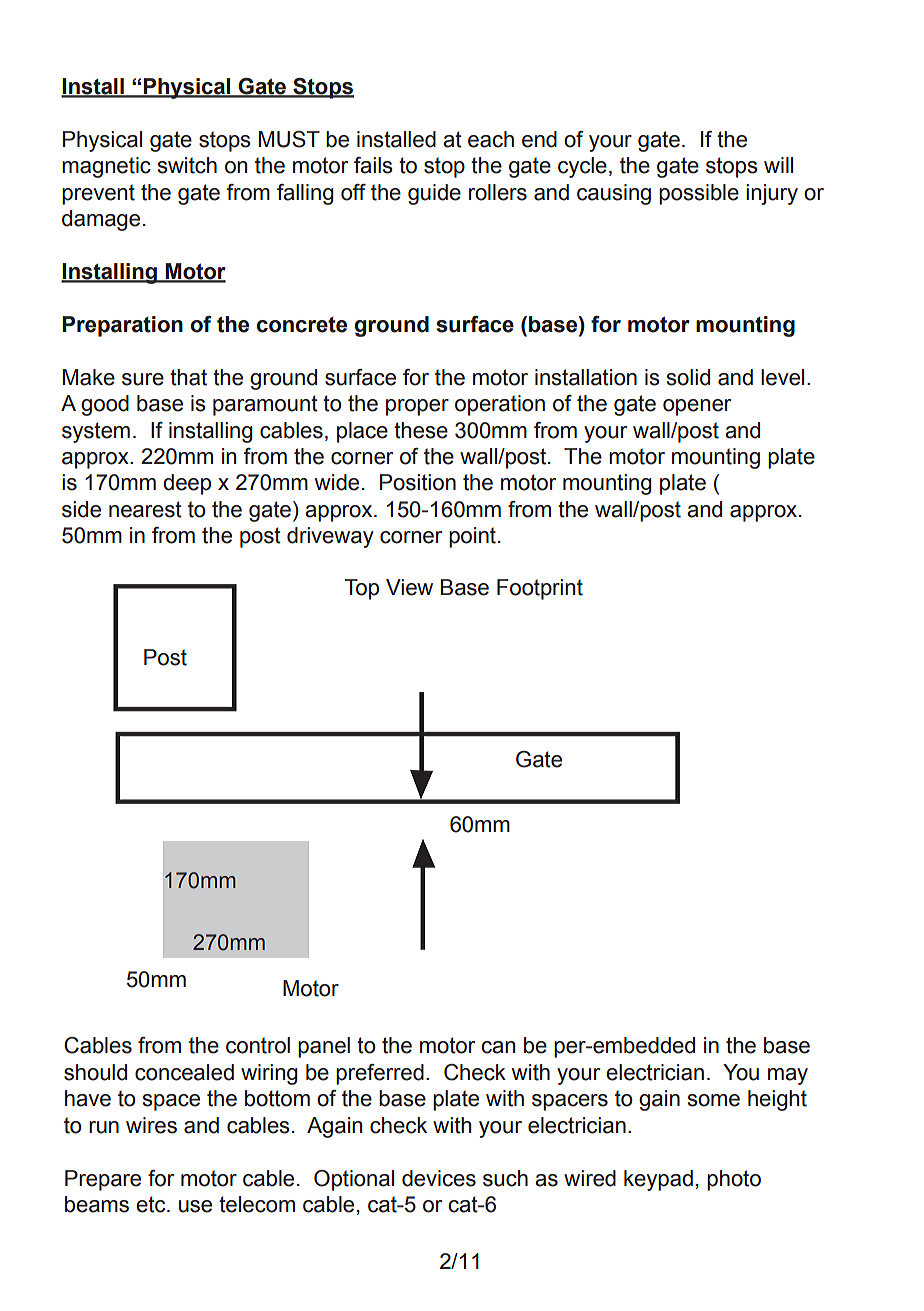 The width and height of the screenshot is (924, 1311). I want to click on switch, so click(187, 165).
